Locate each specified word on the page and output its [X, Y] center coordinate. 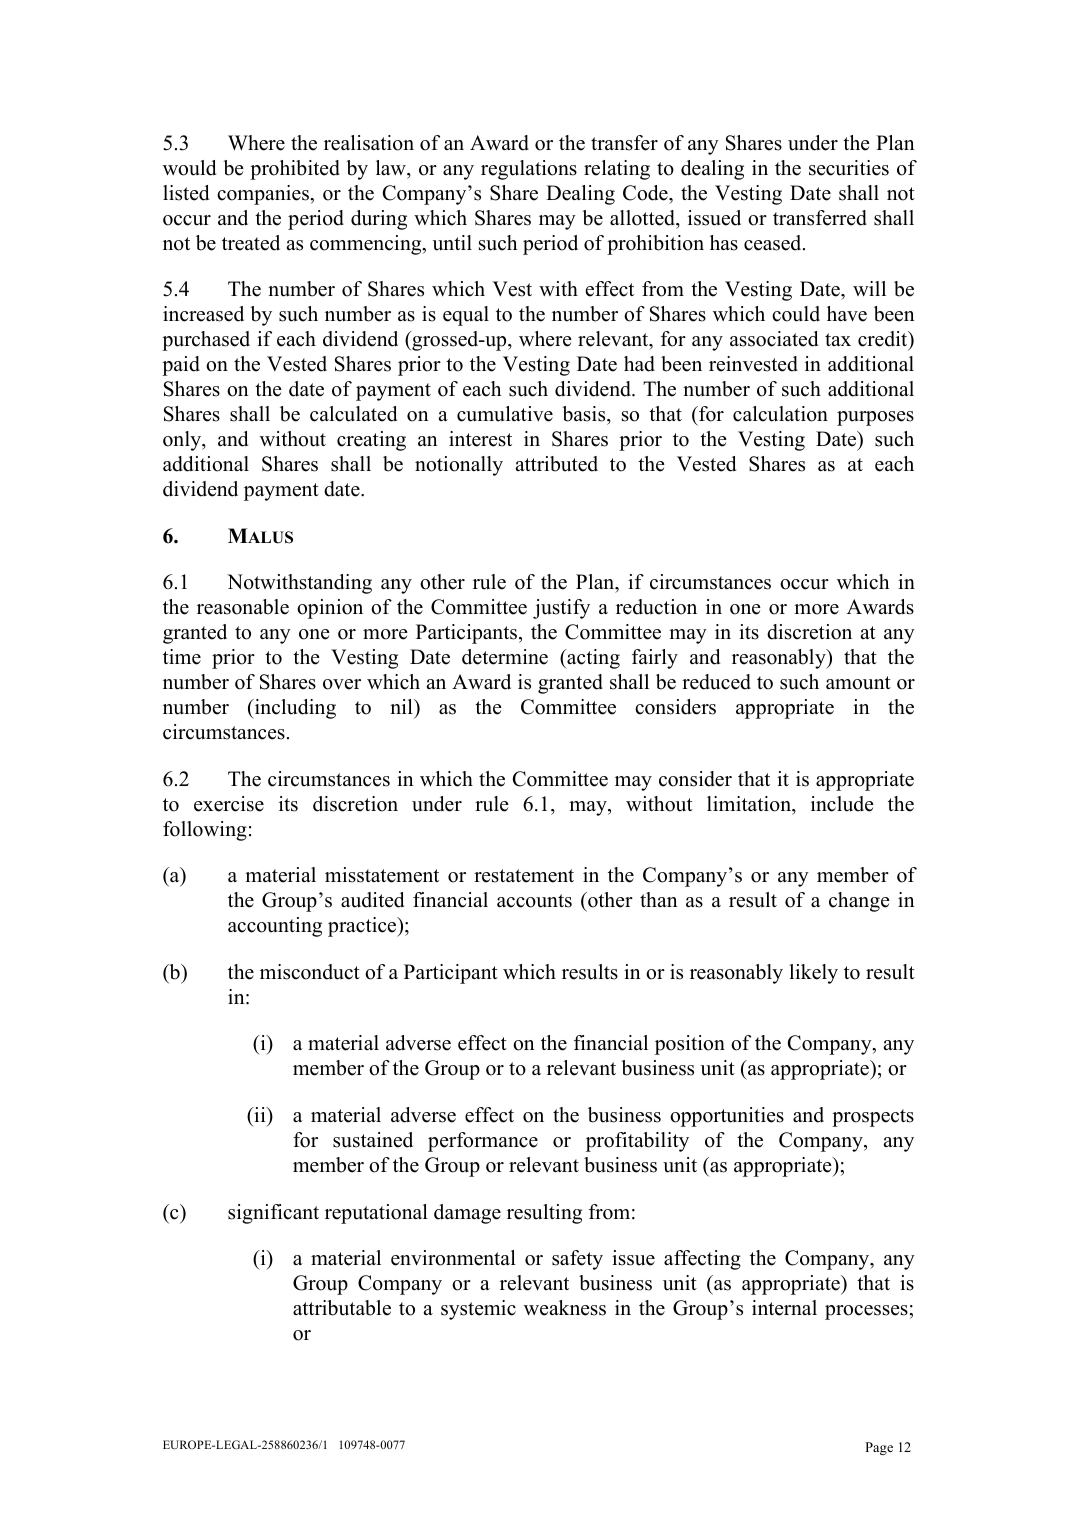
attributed [556, 464]
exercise [229, 804]
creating [371, 441]
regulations [529, 170]
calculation [780, 414]
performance [483, 1142]
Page [879, 1448]
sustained [373, 1140]
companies [264, 195]
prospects [873, 1118]
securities [849, 168]
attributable [342, 1308]
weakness [565, 1308]
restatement [524, 876]
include [842, 804]
